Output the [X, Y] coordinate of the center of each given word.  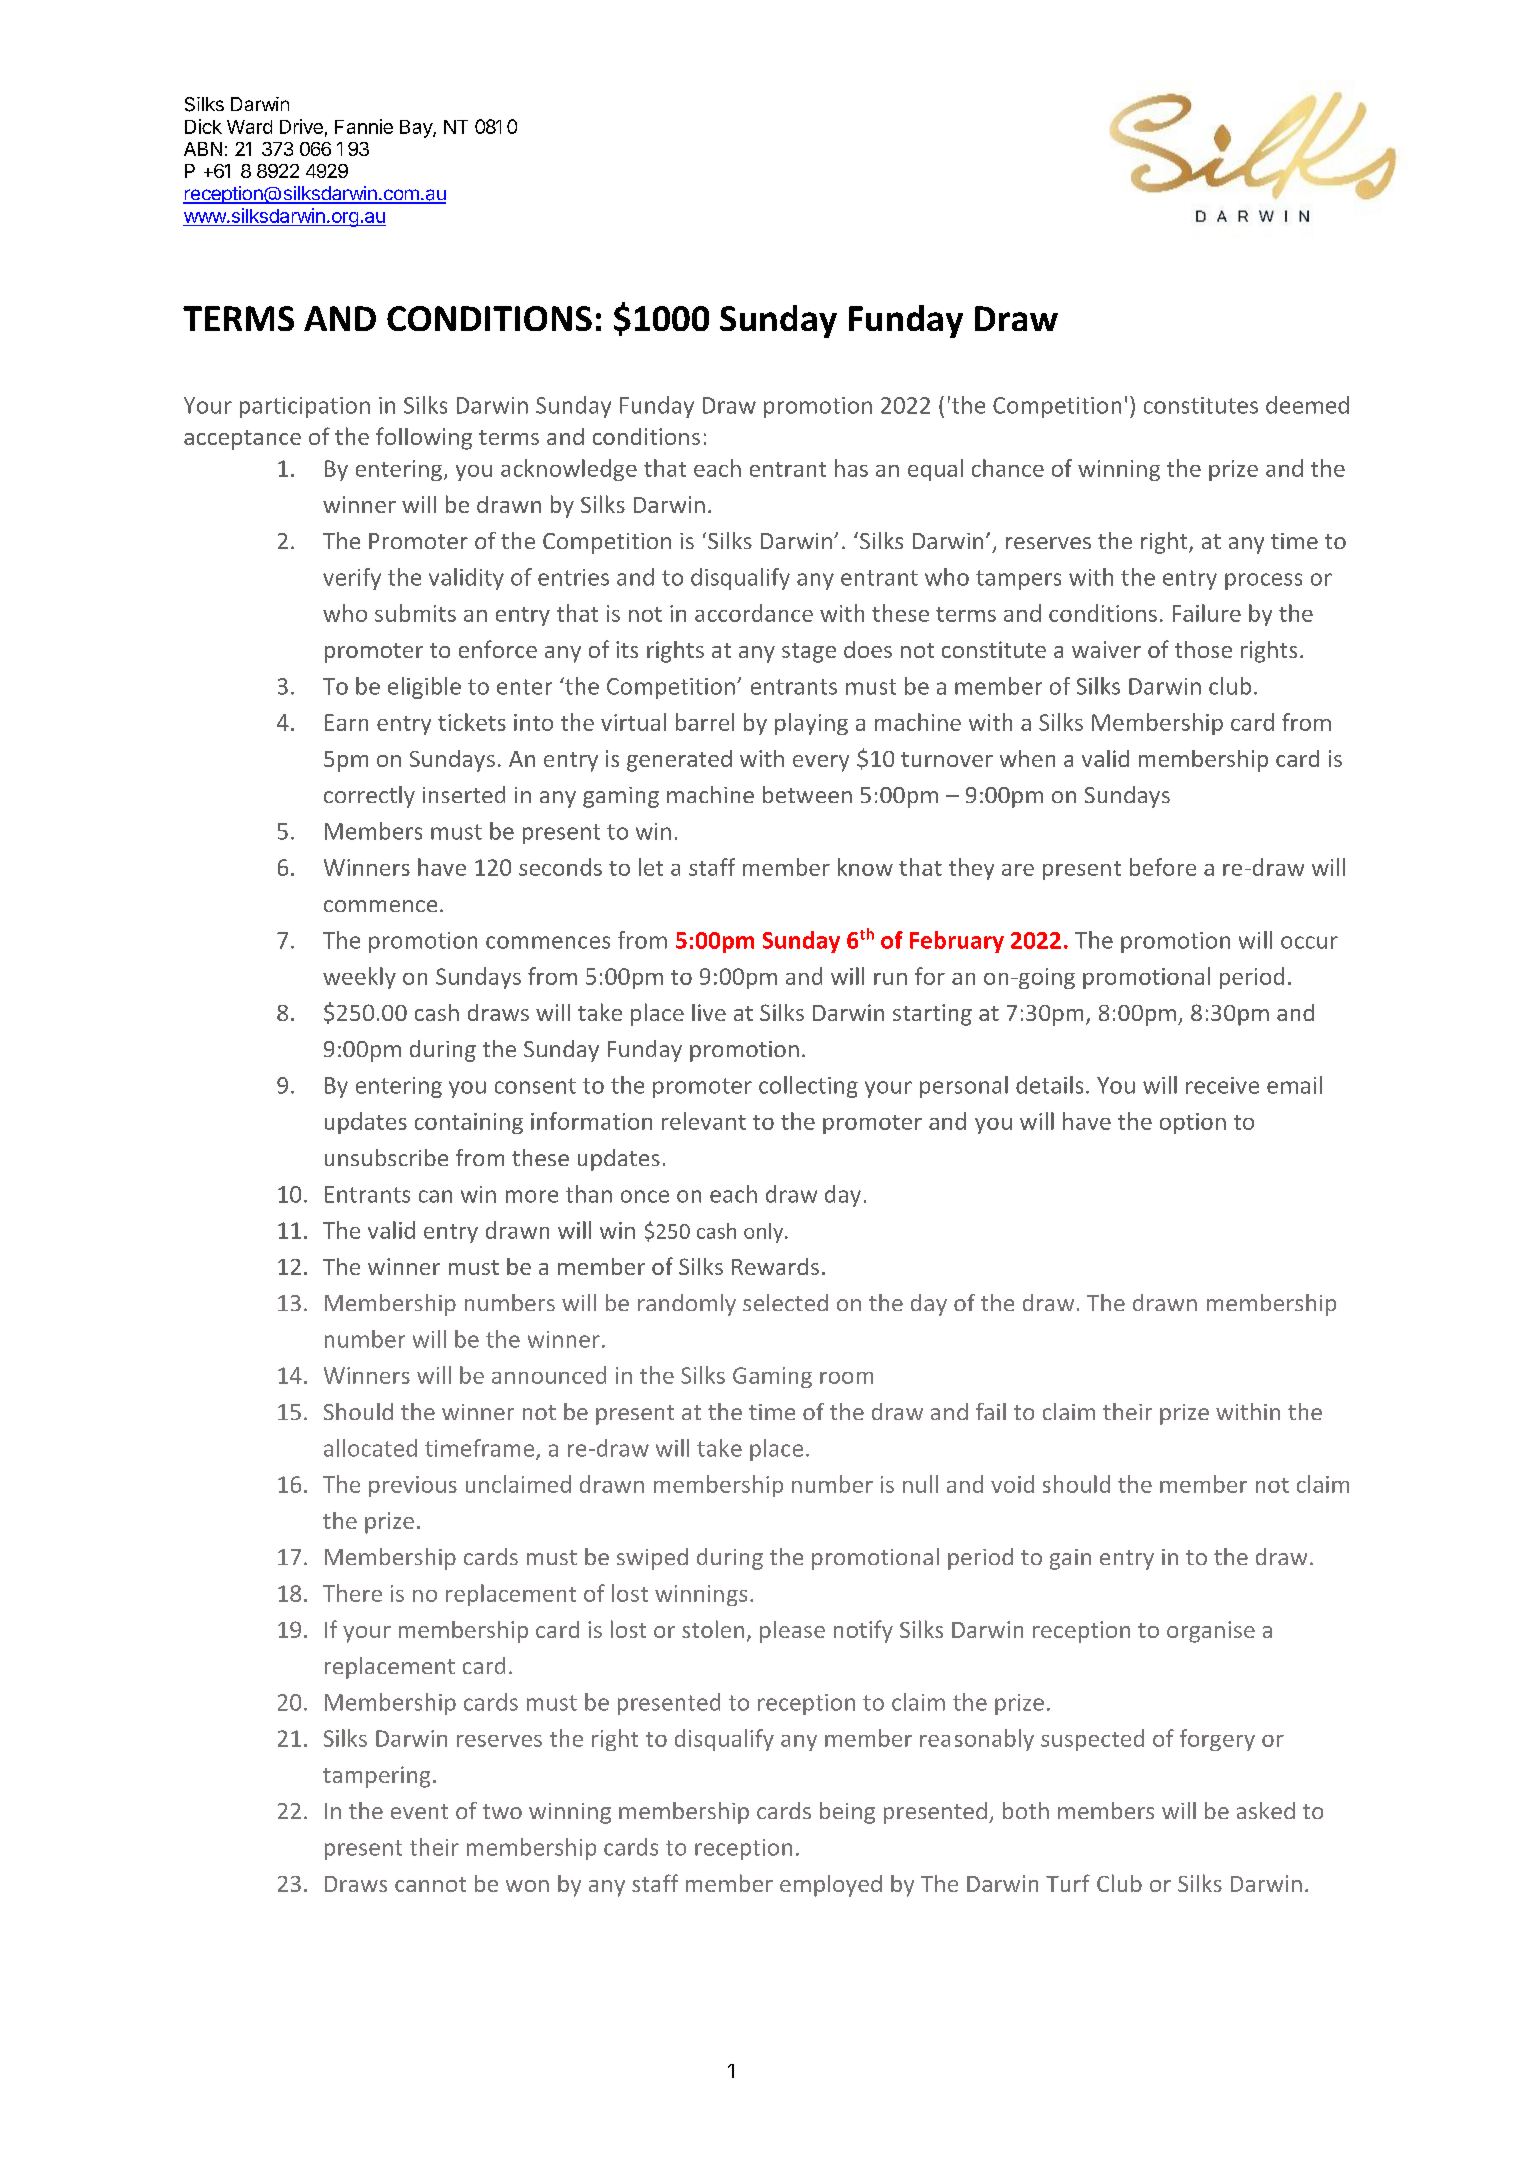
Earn [346, 722]
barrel [705, 722]
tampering [376, 1777]
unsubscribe [386, 1157]
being [847, 1813]
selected [785, 1302]
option [1193, 1123]
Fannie [364, 126]
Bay [417, 129]
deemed [1307, 405]
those [1203, 649]
